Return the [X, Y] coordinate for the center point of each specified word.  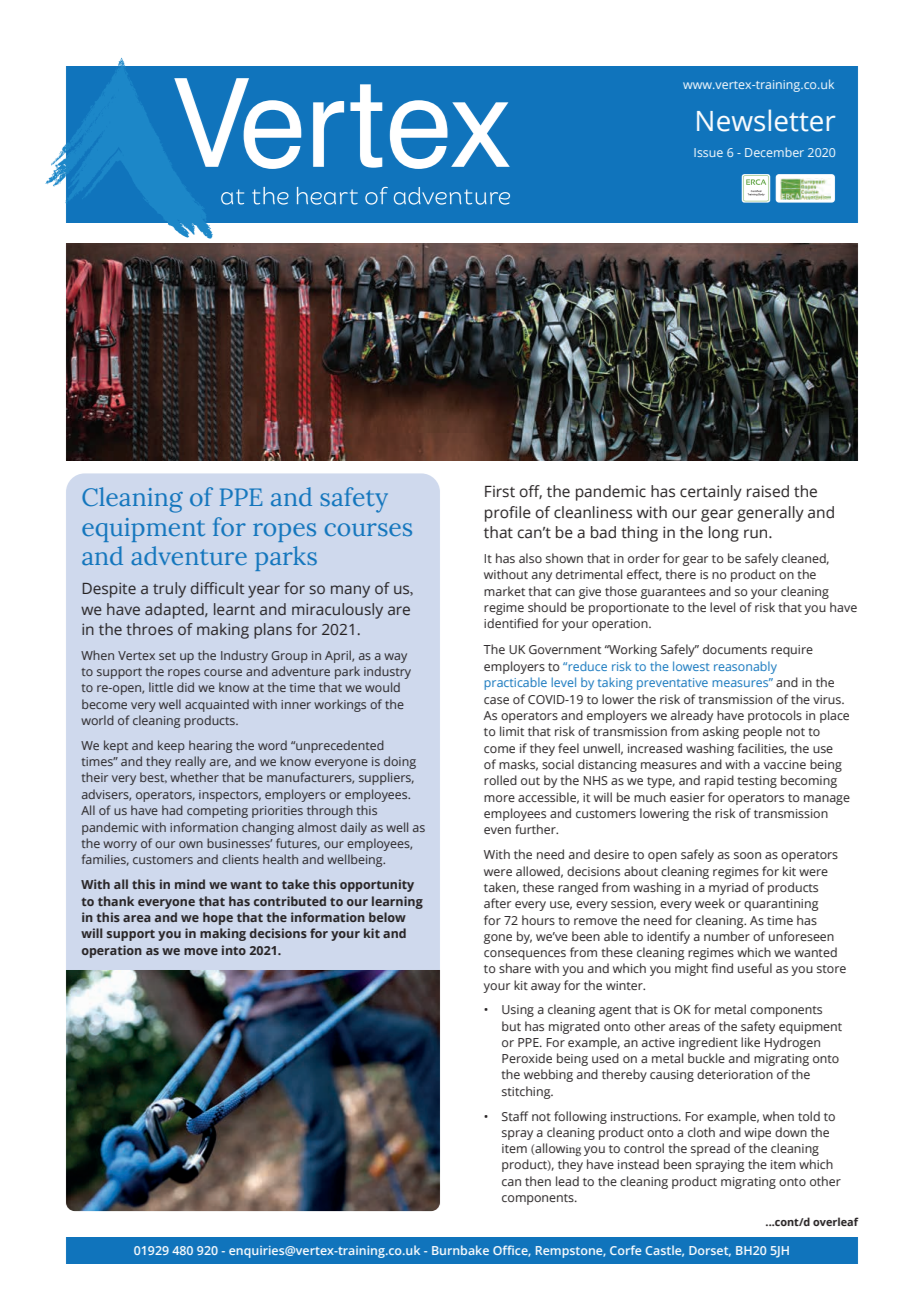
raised [768, 491]
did [185, 687]
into [234, 950]
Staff [515, 1116]
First [500, 492]
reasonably [745, 667]
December [774, 152]
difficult [217, 588]
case [496, 700]
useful [755, 968]
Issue [708, 152]
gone [498, 939]
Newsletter [766, 120]
